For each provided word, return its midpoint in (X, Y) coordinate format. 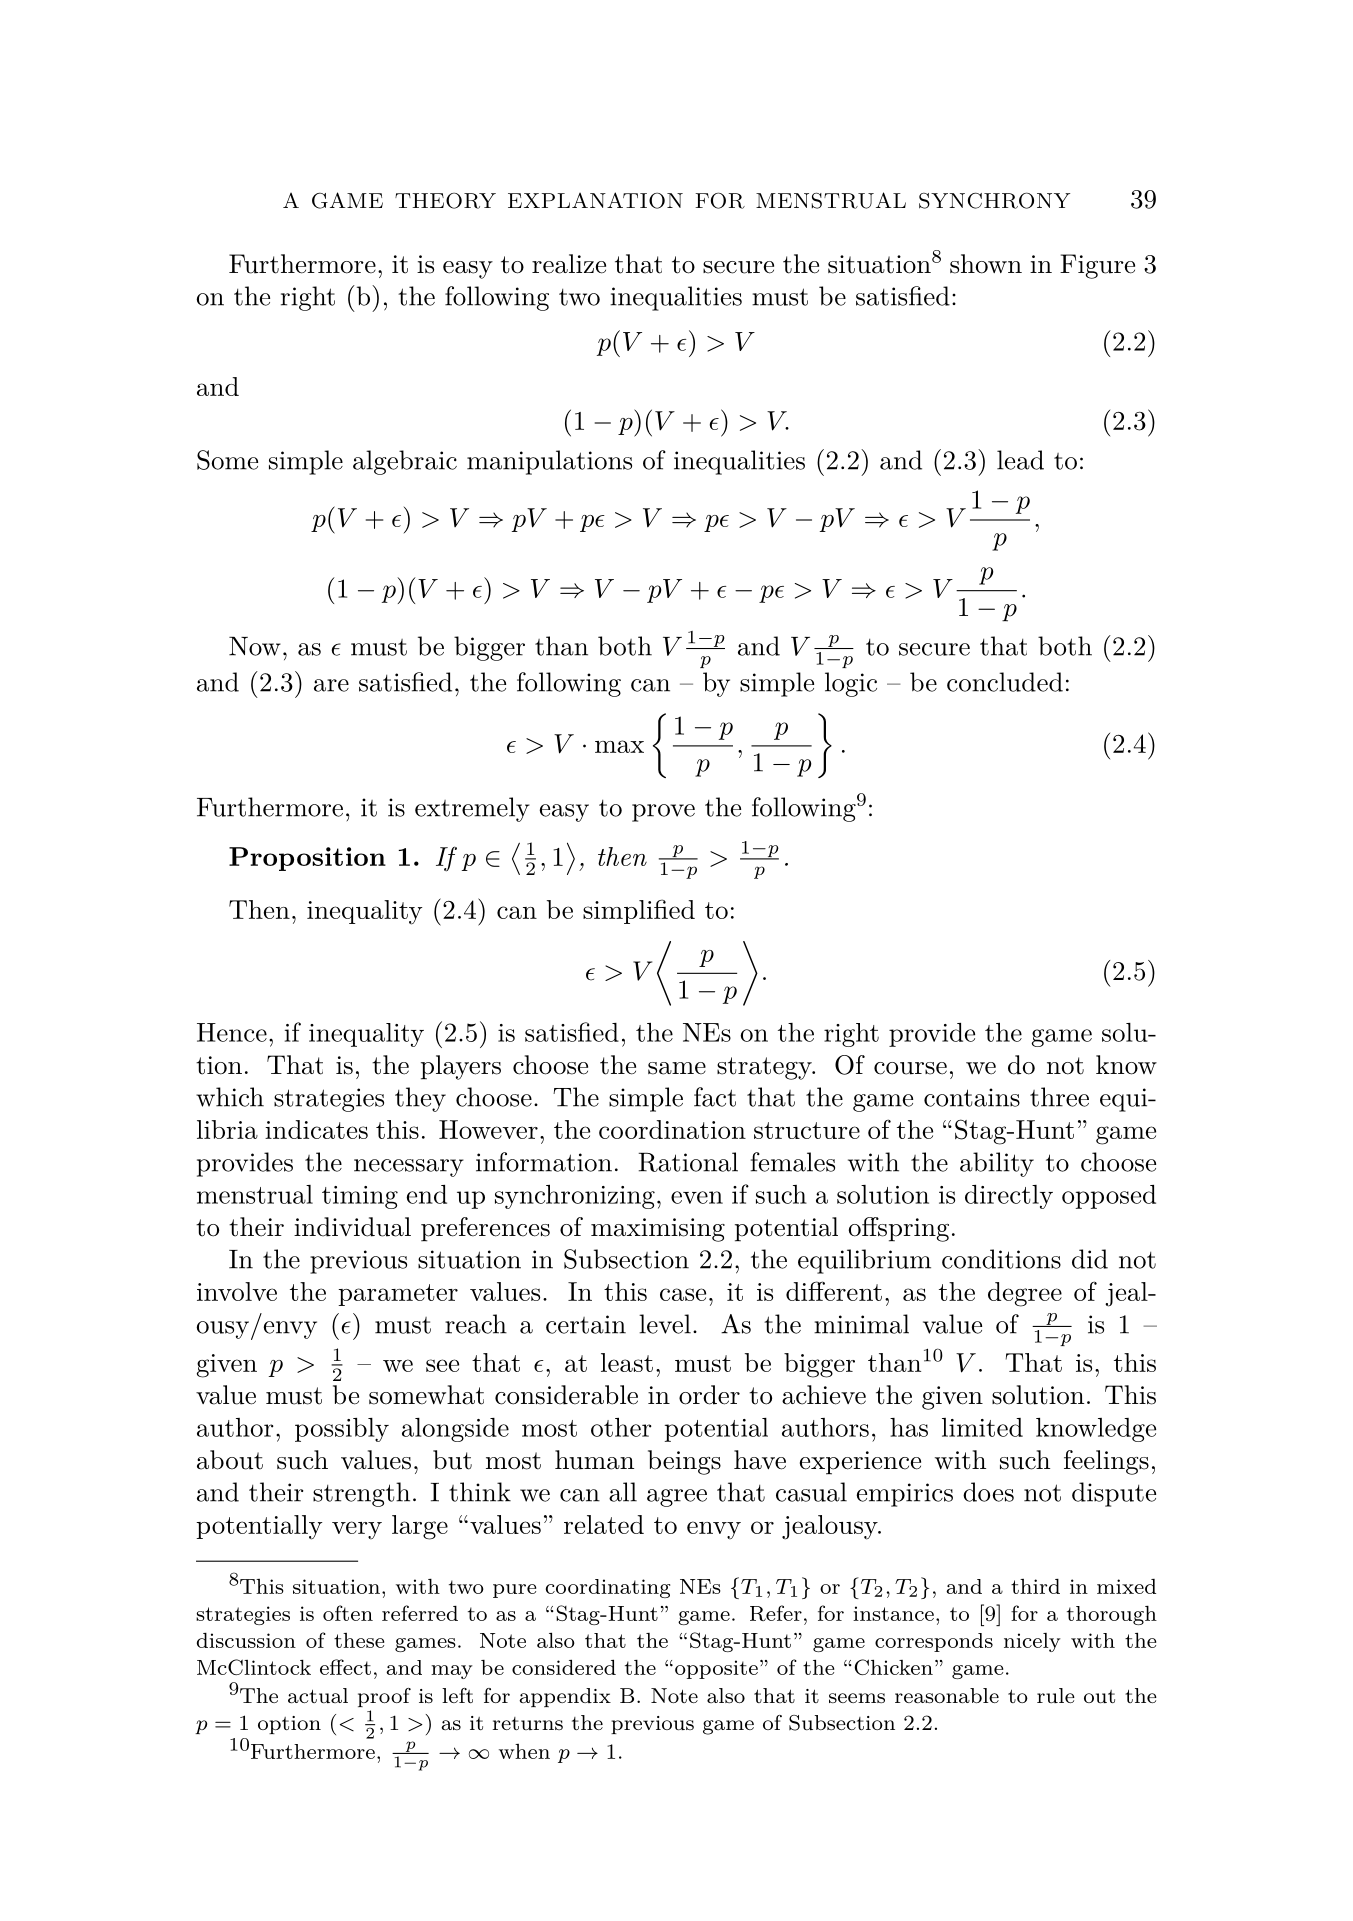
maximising (658, 1230)
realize (569, 264)
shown (986, 264)
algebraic (405, 462)
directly (1009, 1197)
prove (663, 813)
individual (352, 1227)
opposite (716, 1669)
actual (318, 1696)
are (331, 685)
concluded (1005, 682)
